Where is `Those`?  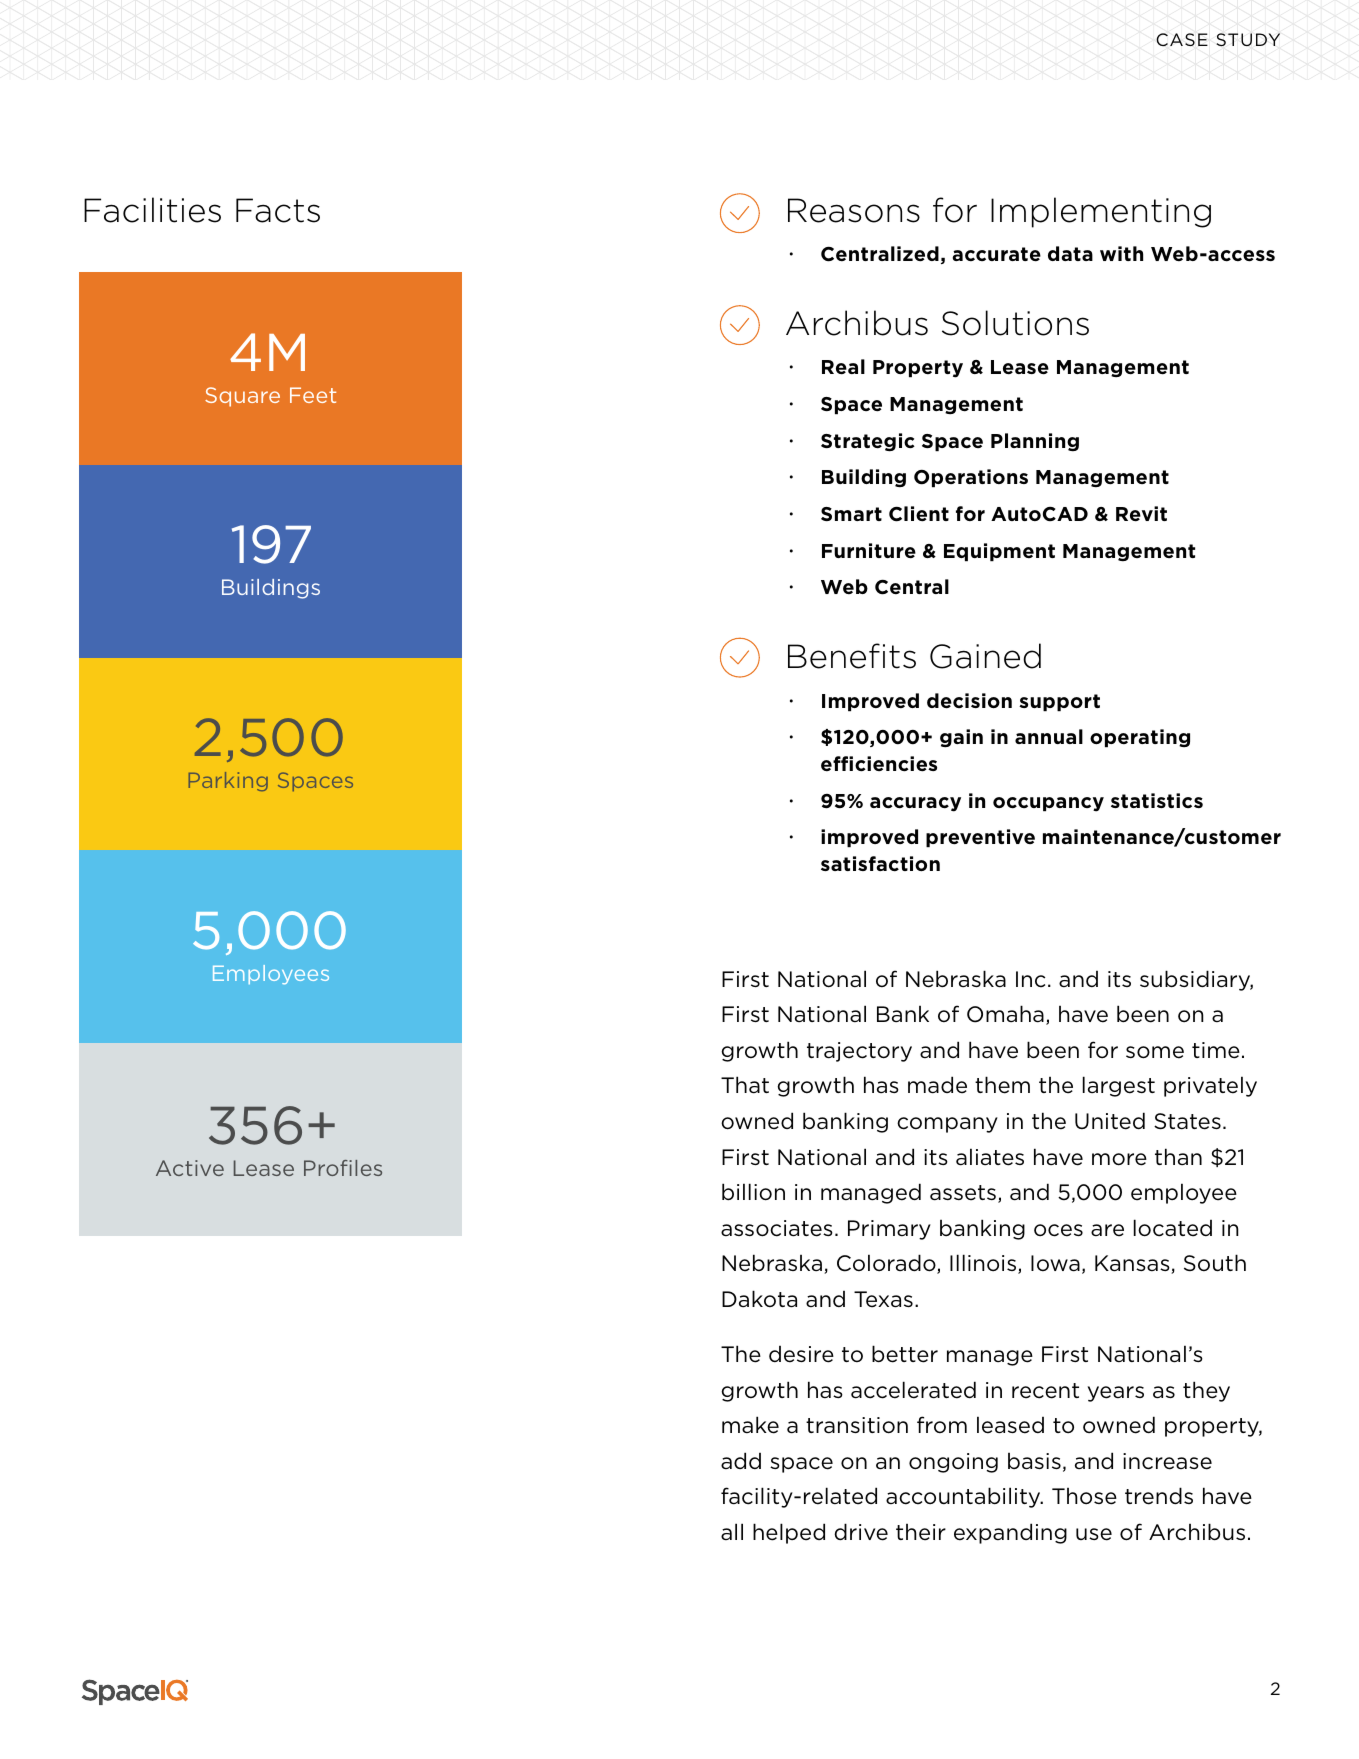
Those is located at coordinates (1084, 1496).
